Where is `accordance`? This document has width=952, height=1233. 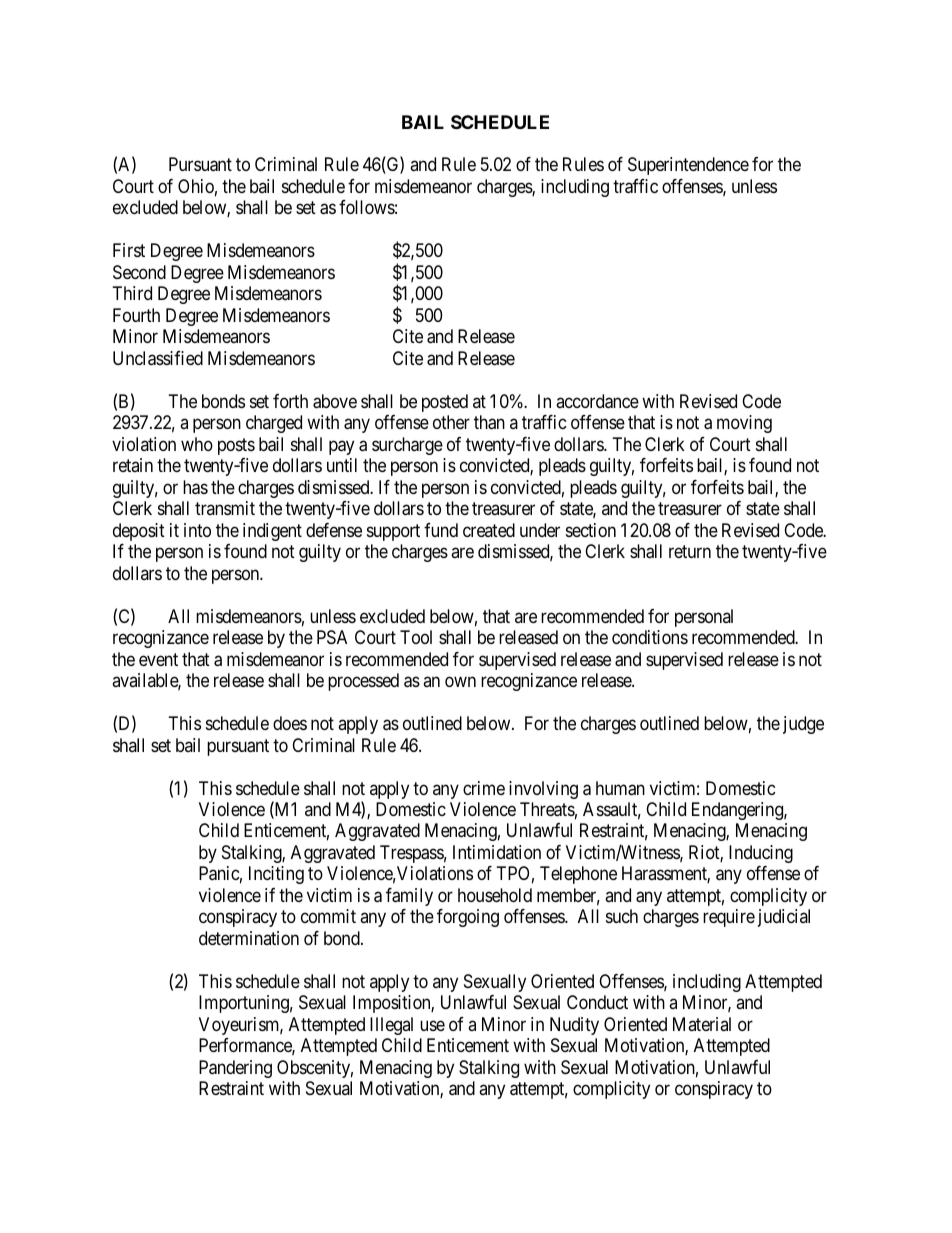
accordance is located at coordinates (597, 401).
